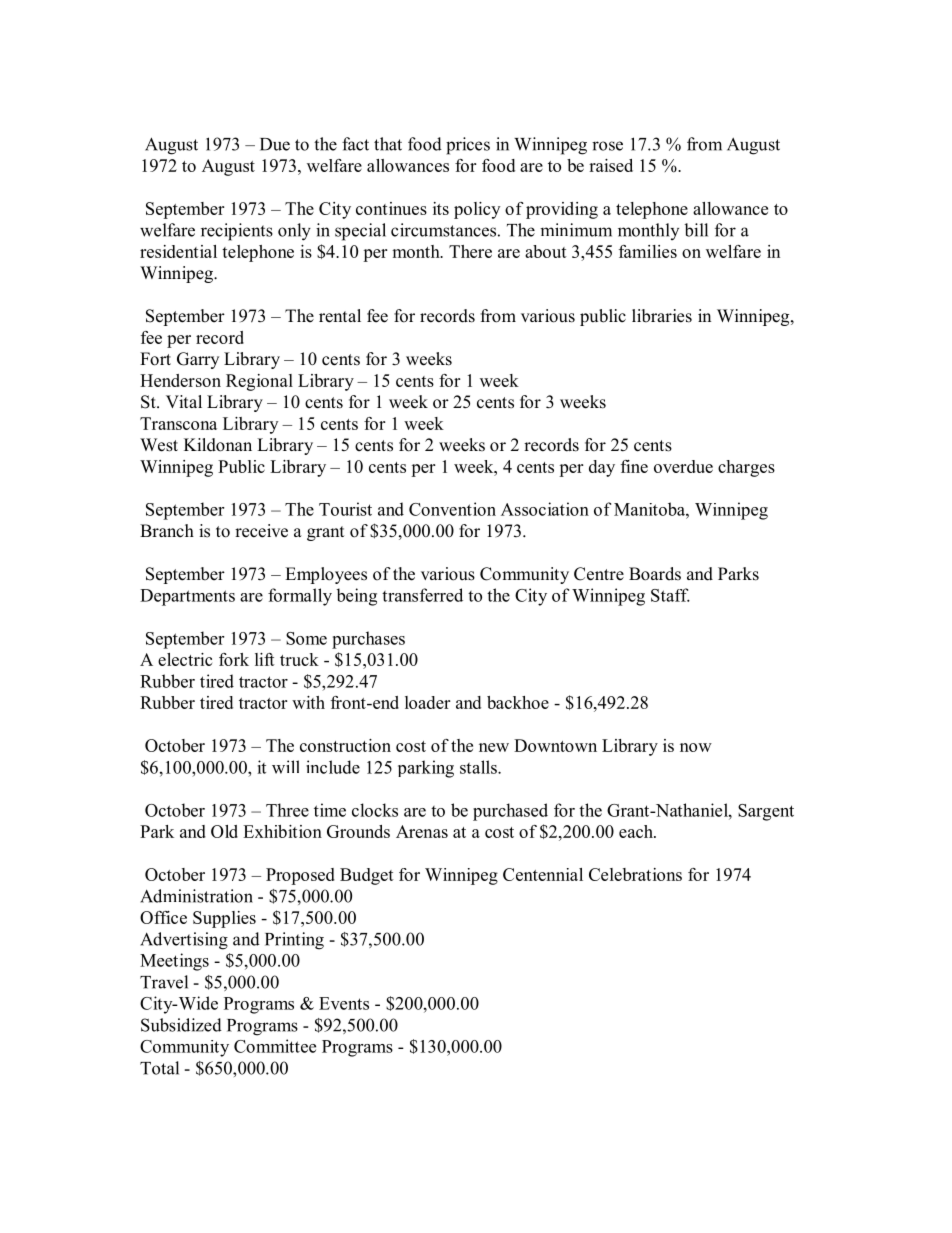  Describe the element at coordinates (224, 831) in the image. I see `Old` at that location.
